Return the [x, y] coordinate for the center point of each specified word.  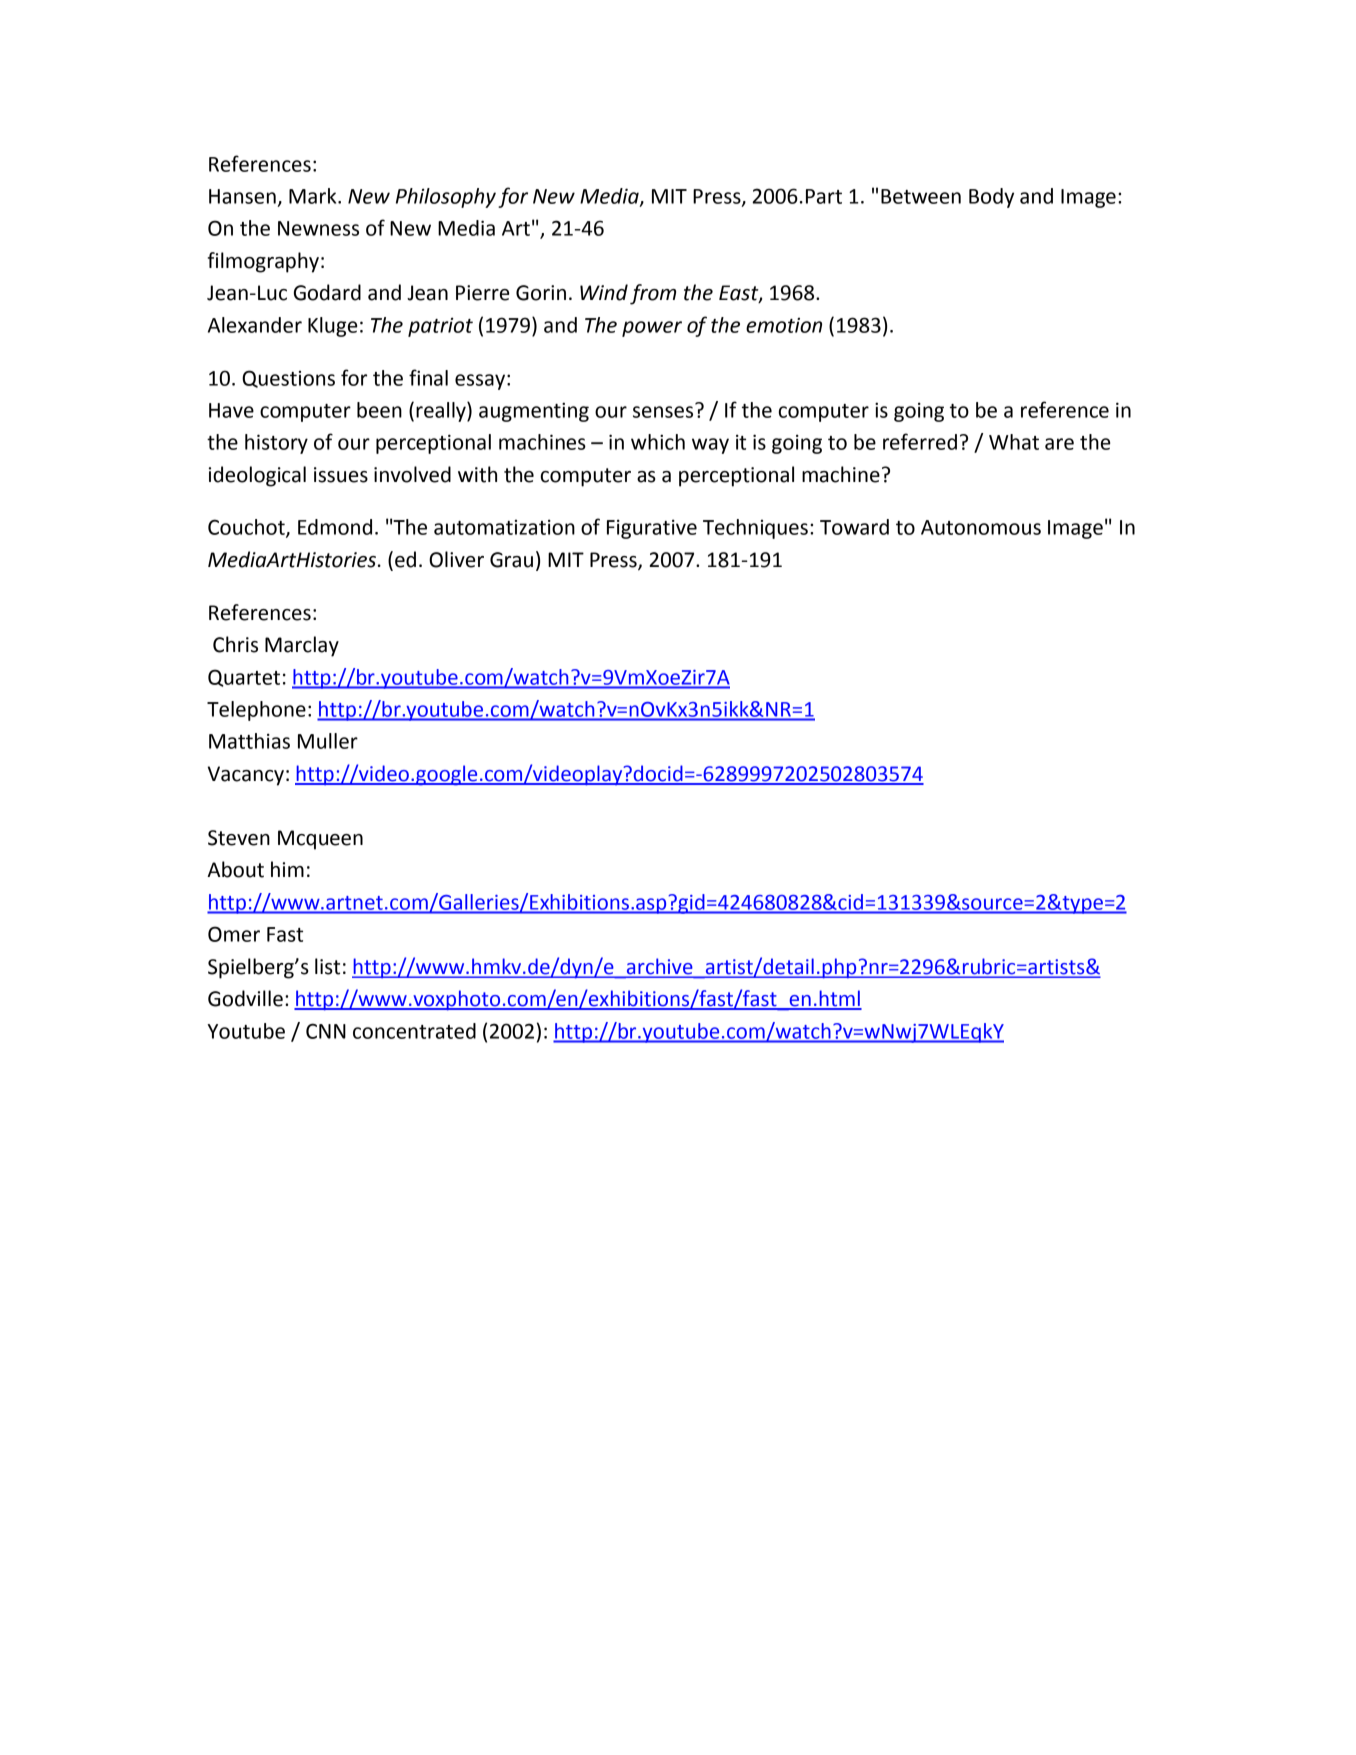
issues [341, 475]
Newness [318, 228]
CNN [326, 1031]
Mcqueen [320, 840]
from [653, 294]
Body [991, 198]
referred [920, 441]
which [658, 442]
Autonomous [981, 527]
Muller [328, 741]
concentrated [414, 1031]
